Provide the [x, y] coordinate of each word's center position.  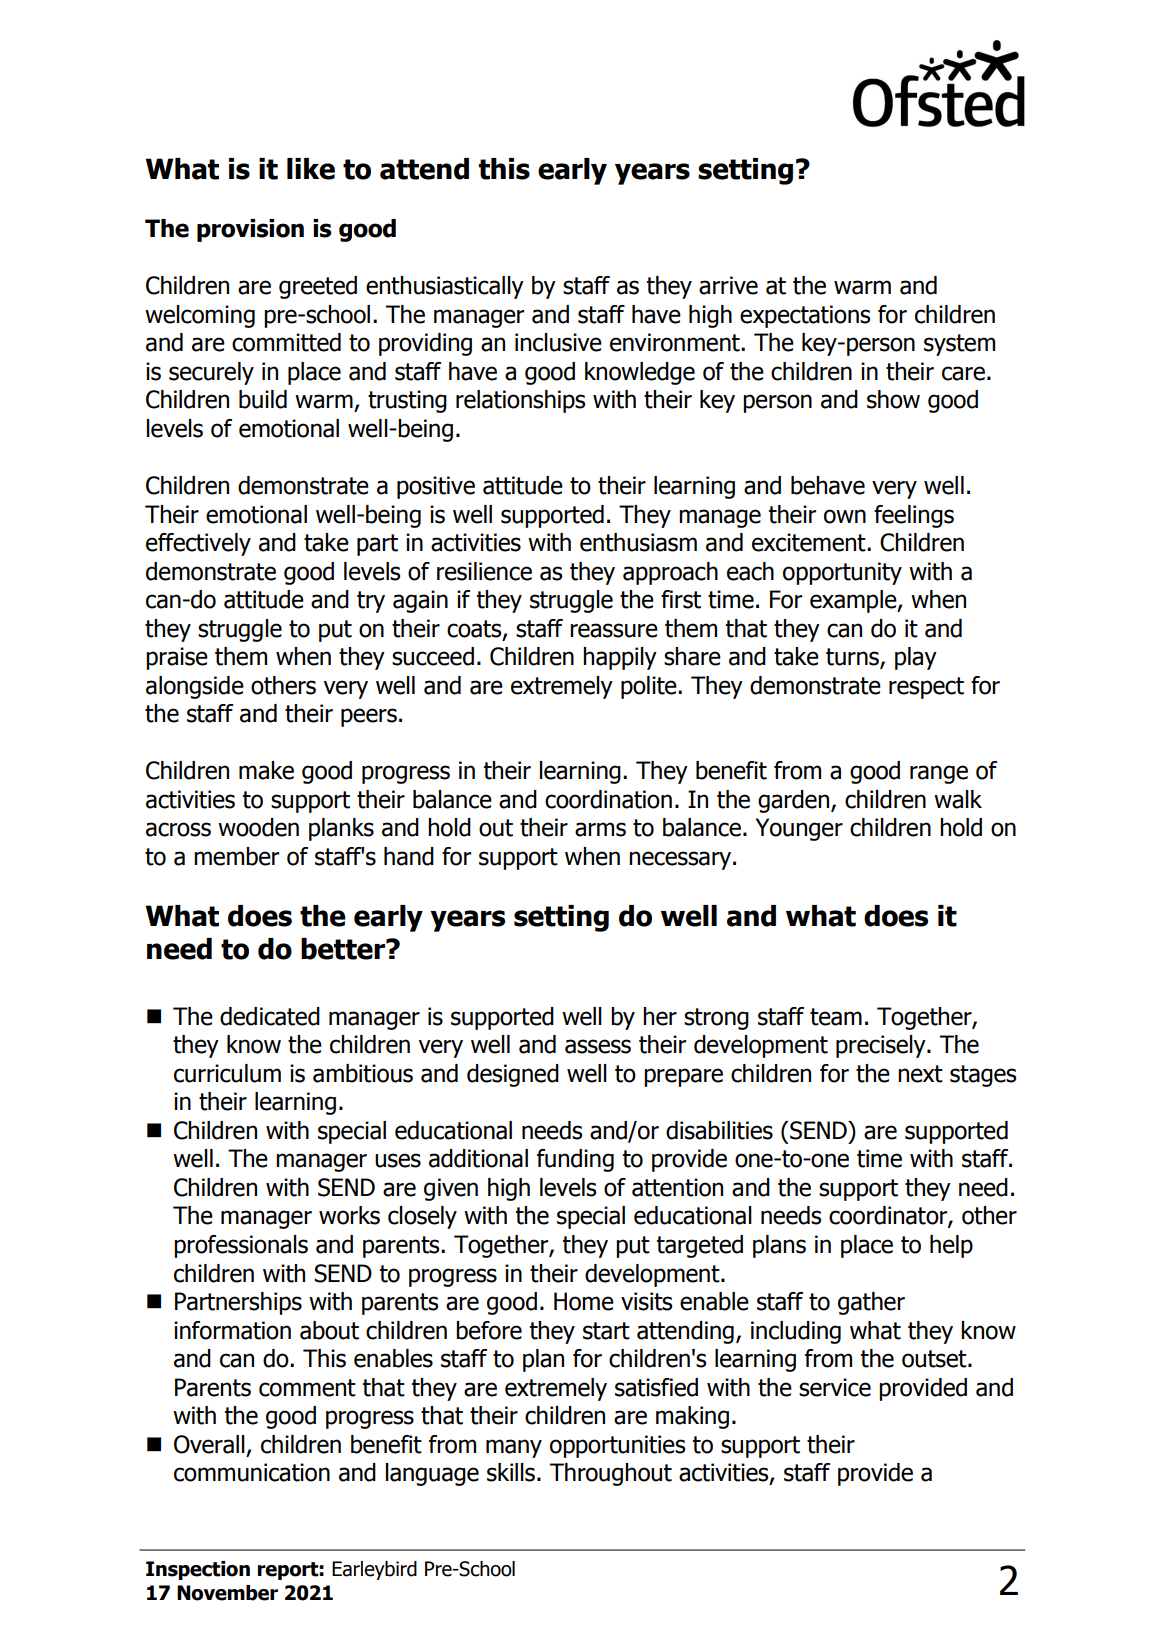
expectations [805, 316]
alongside [195, 687]
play [916, 658]
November [227, 1593]
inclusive [558, 342]
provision [250, 230]
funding [575, 1160]
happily [620, 658]
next [920, 1074]
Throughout [611, 1474]
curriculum [227, 1073]
